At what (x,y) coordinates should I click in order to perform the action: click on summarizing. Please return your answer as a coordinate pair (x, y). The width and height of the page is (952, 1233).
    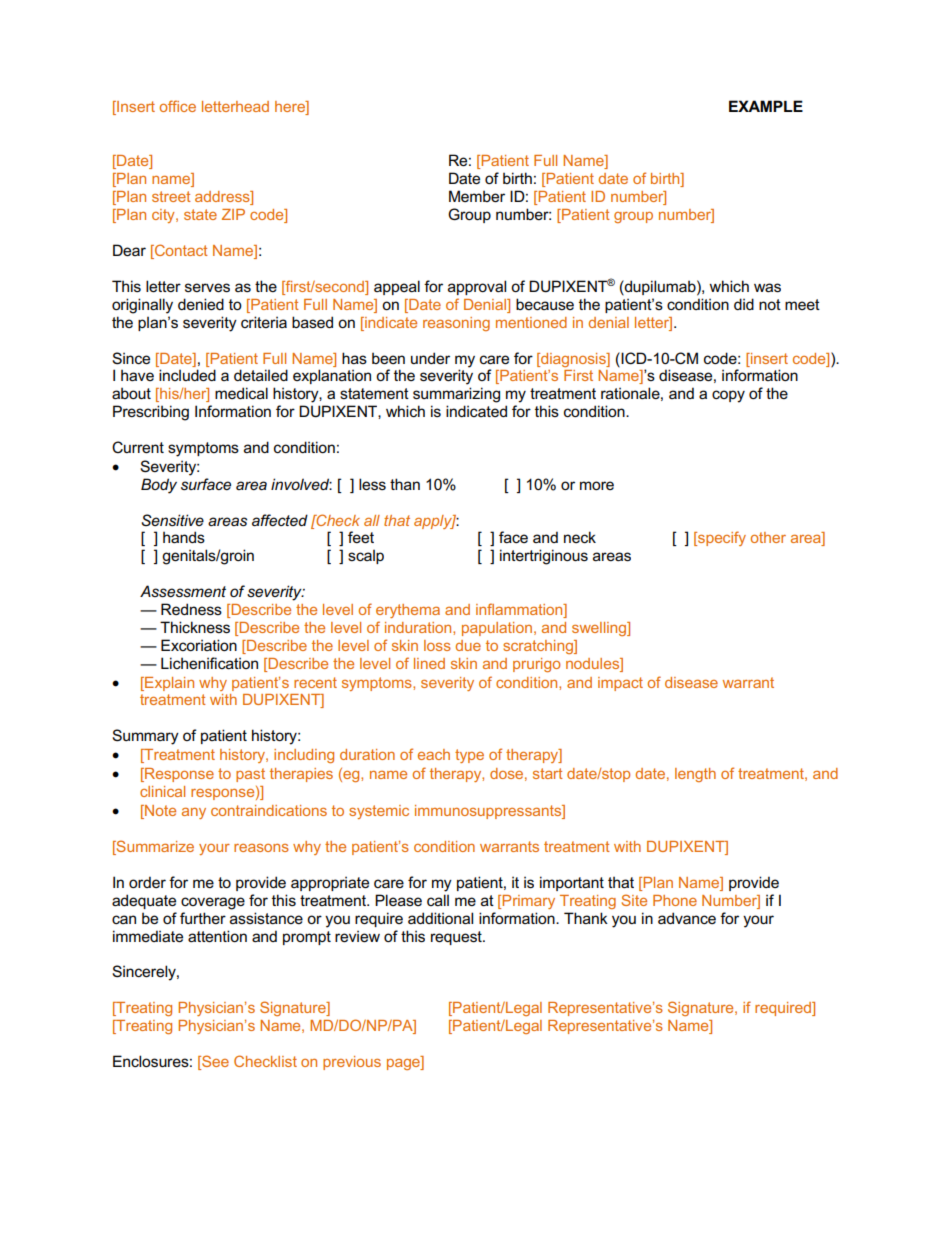
    Looking at the image, I should click on (456, 395).
